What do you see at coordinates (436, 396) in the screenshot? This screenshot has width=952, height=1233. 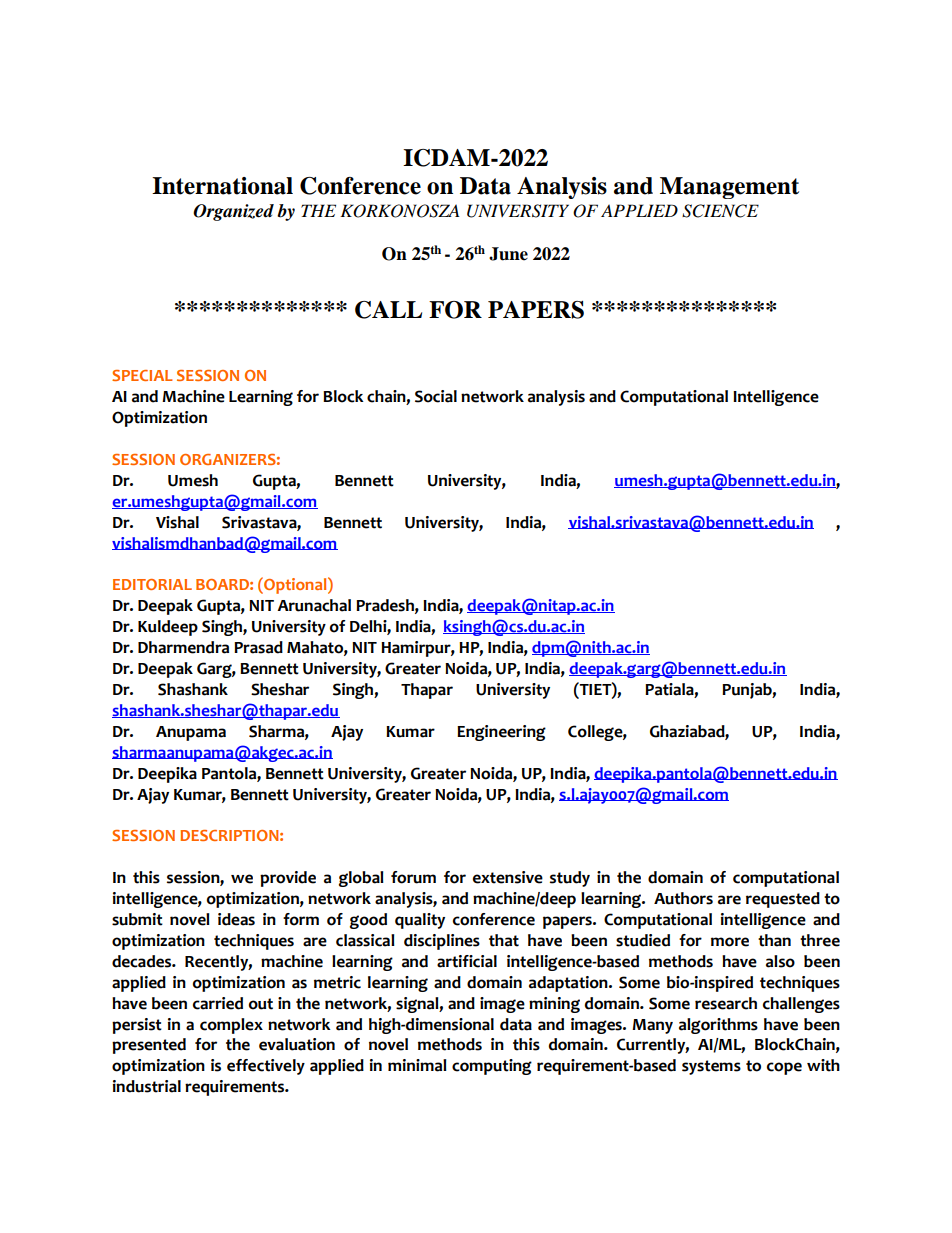 I see `Social` at bounding box center [436, 396].
